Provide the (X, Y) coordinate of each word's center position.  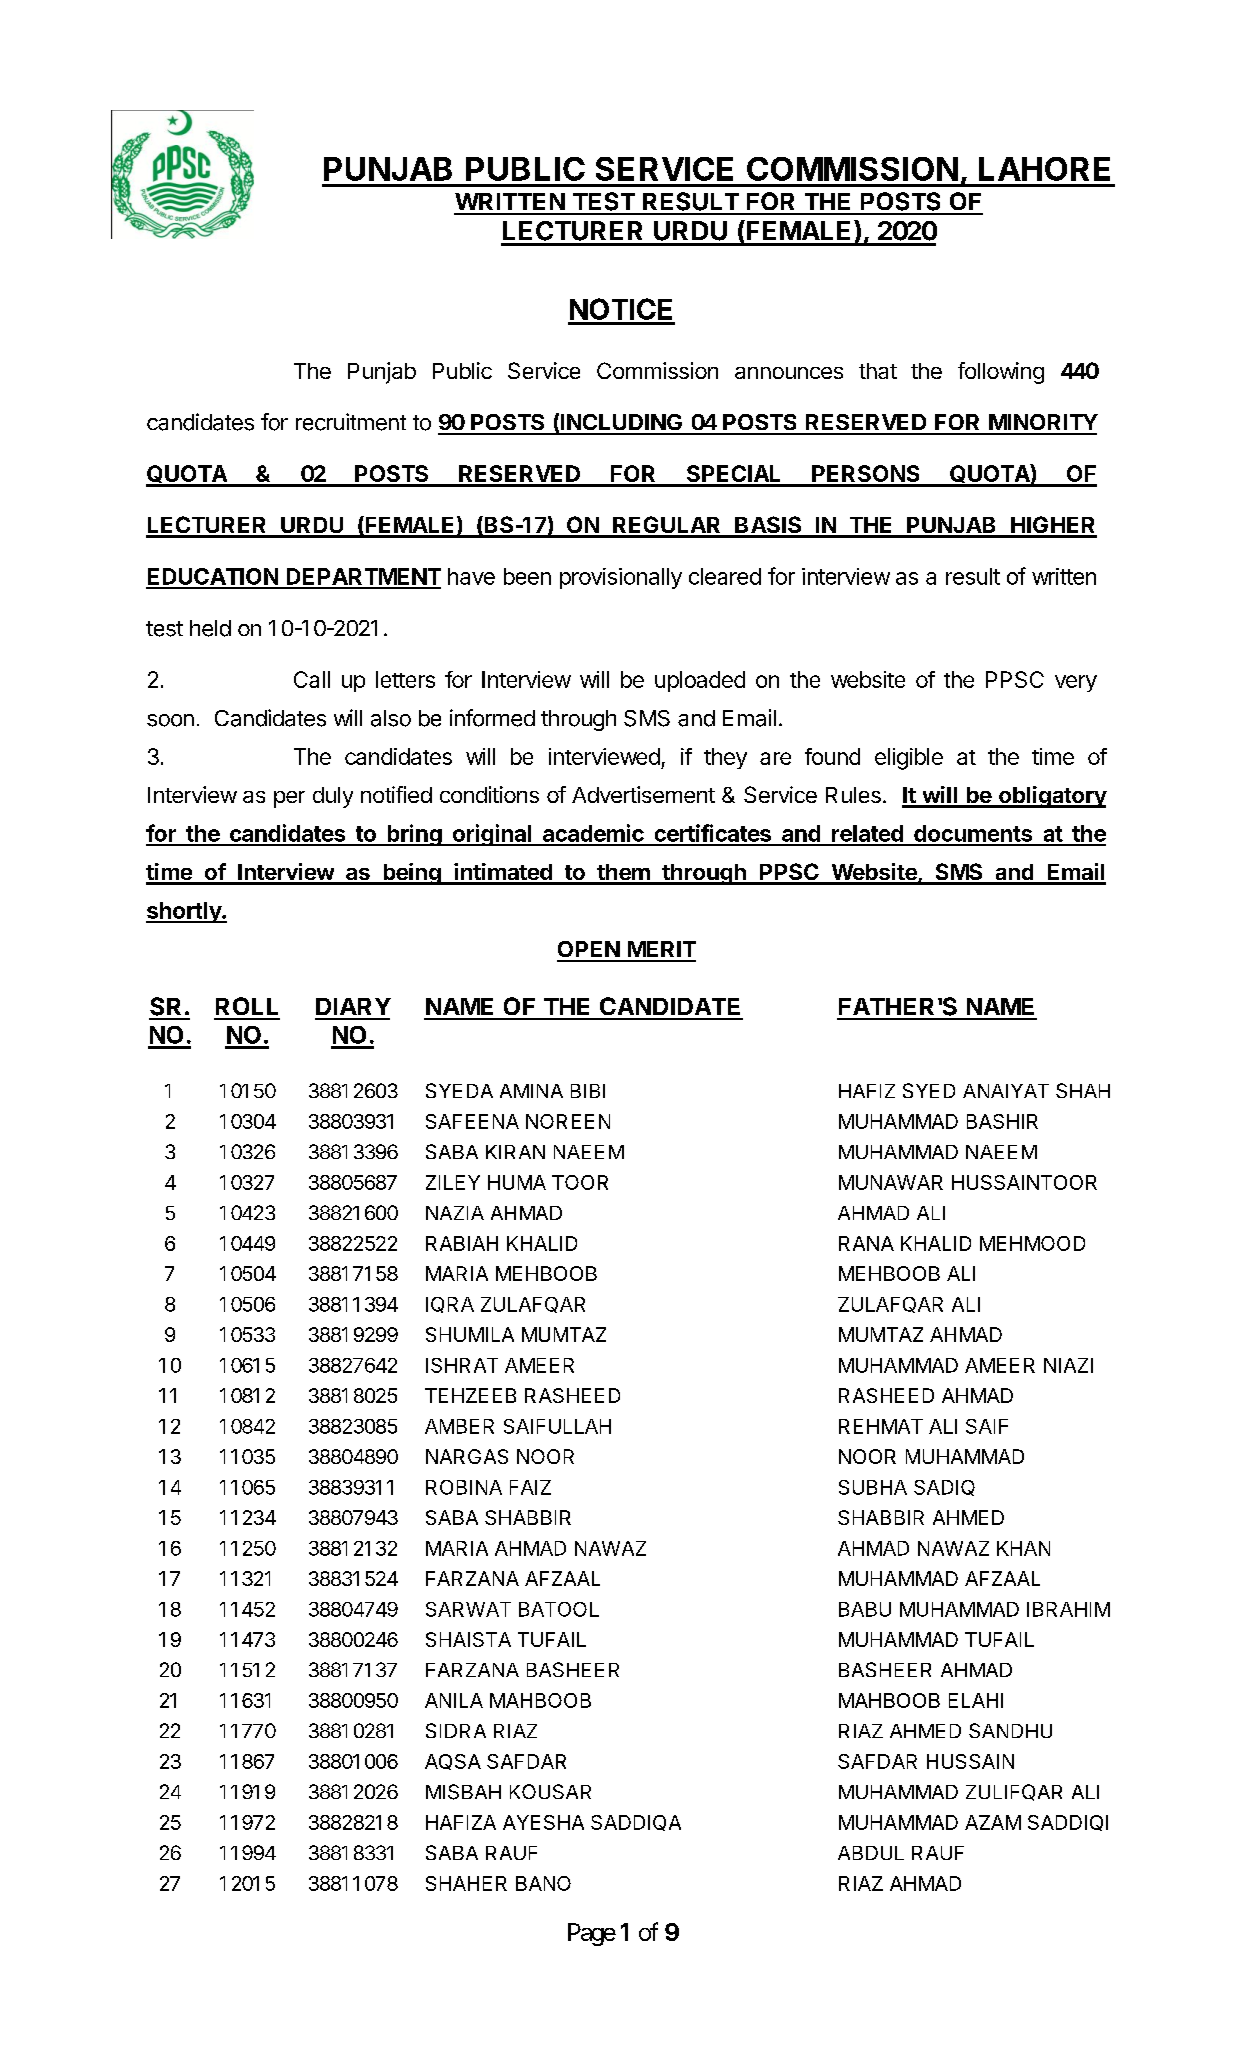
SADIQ (944, 1488)
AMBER (459, 1426)
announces (789, 373)
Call (312, 679)
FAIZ (530, 1487)
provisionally (621, 578)
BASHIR (1002, 1121)
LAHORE (1044, 169)
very (1076, 683)
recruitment (351, 422)
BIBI (588, 1091)
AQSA (453, 1762)
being (412, 874)
